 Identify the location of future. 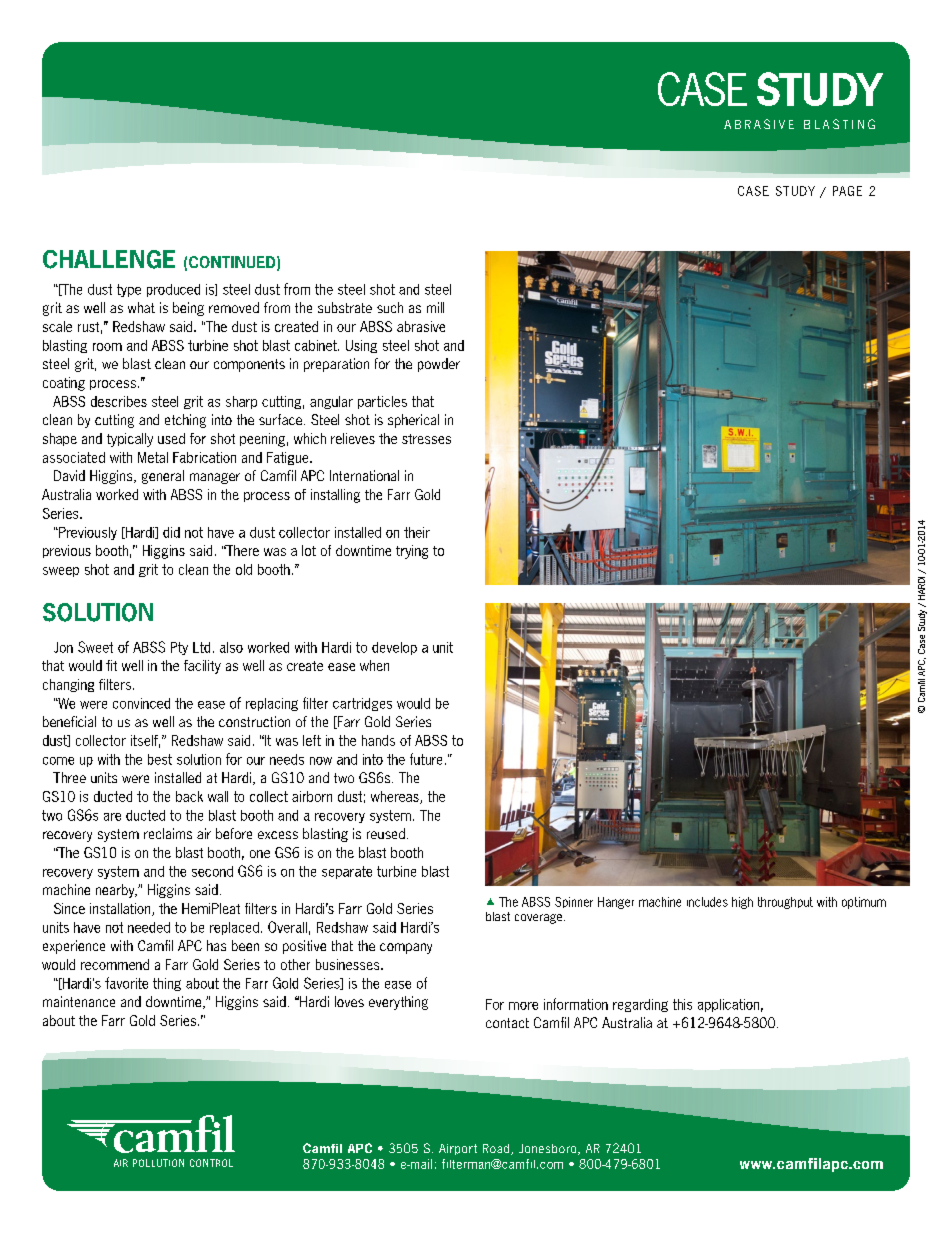
(426, 759).
